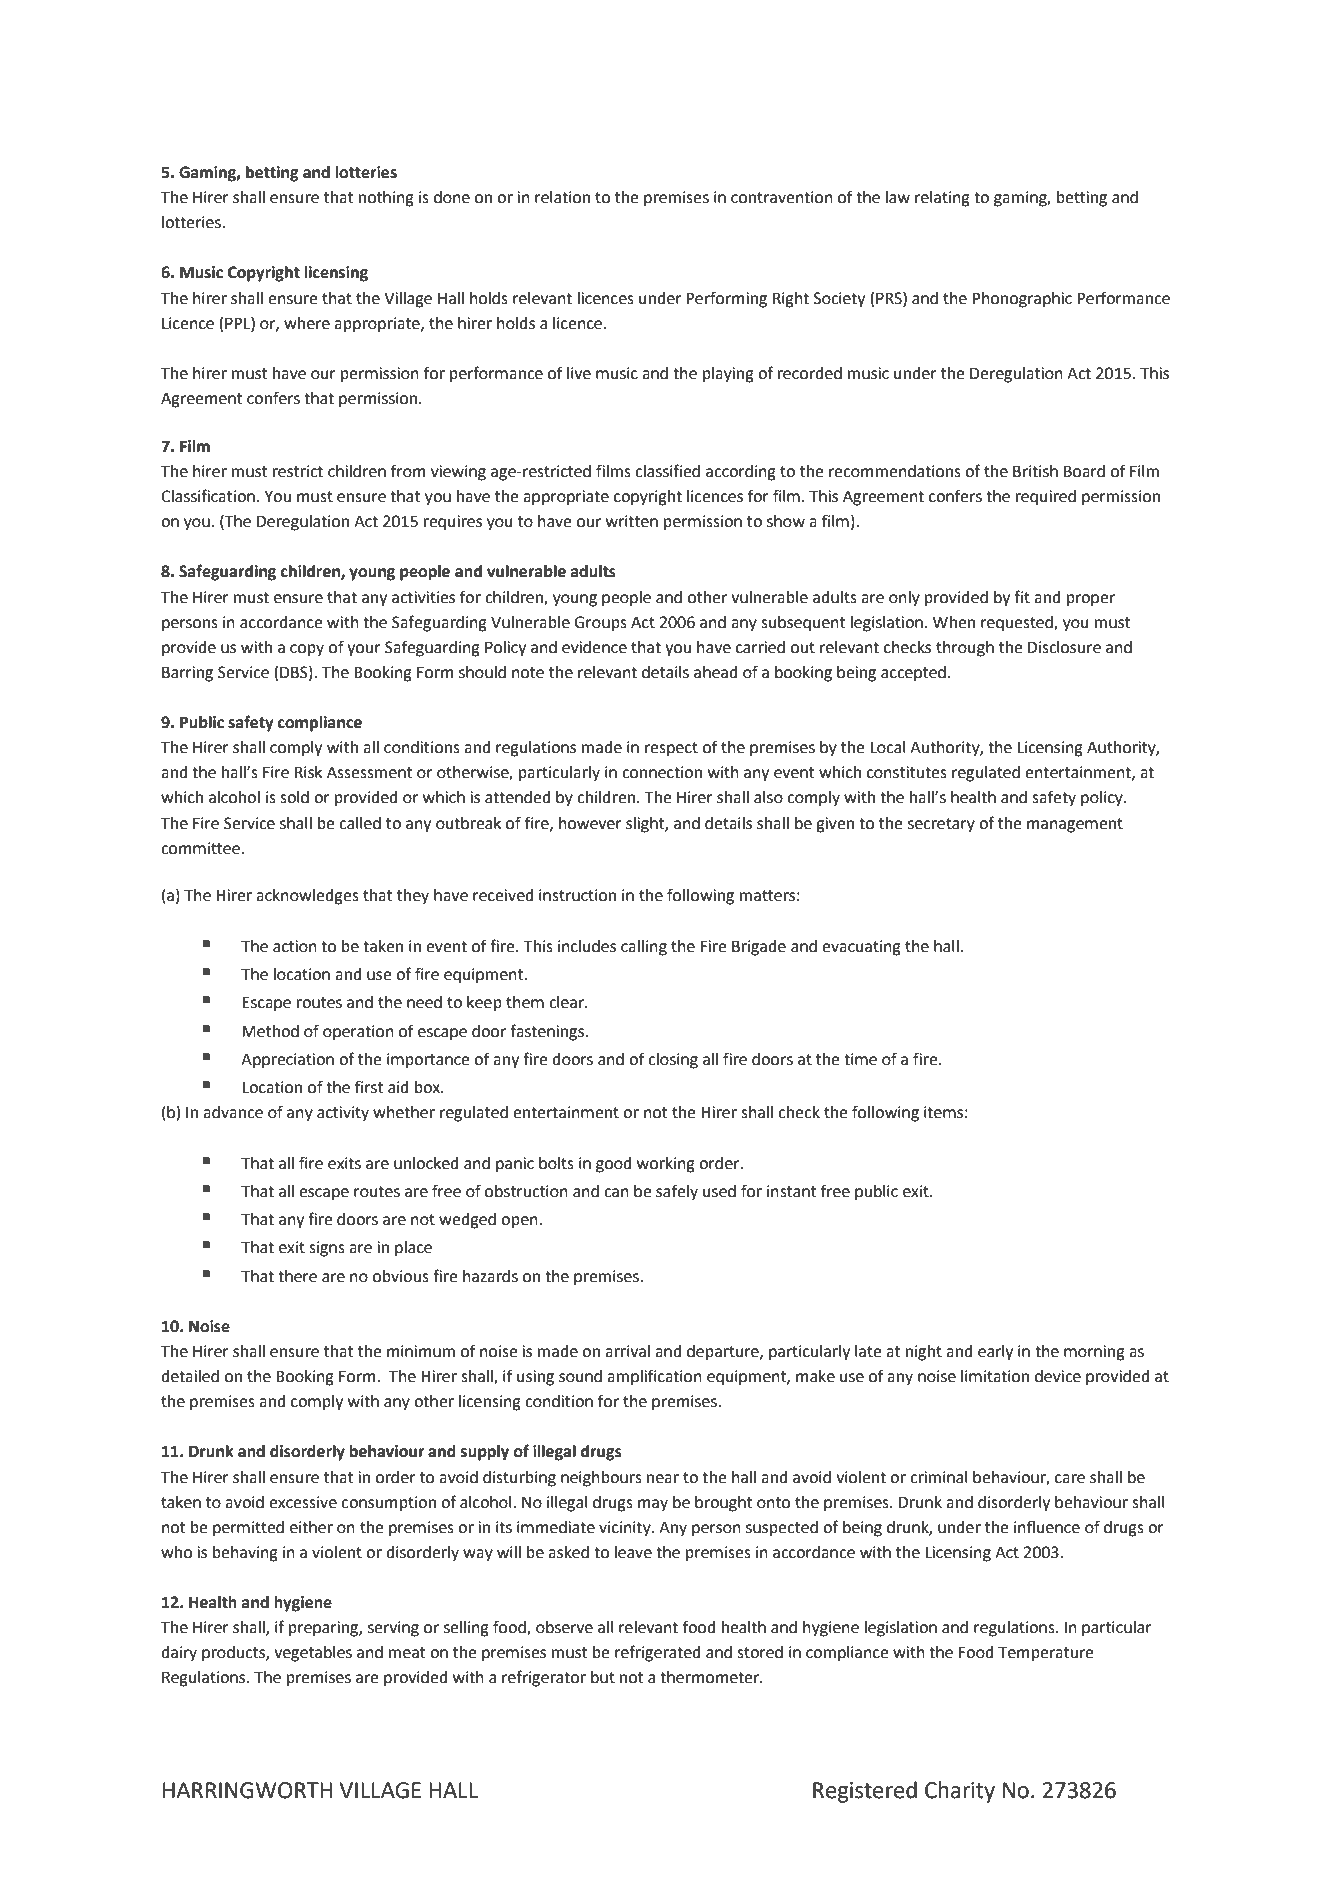  I want to click on where, so click(307, 323).
